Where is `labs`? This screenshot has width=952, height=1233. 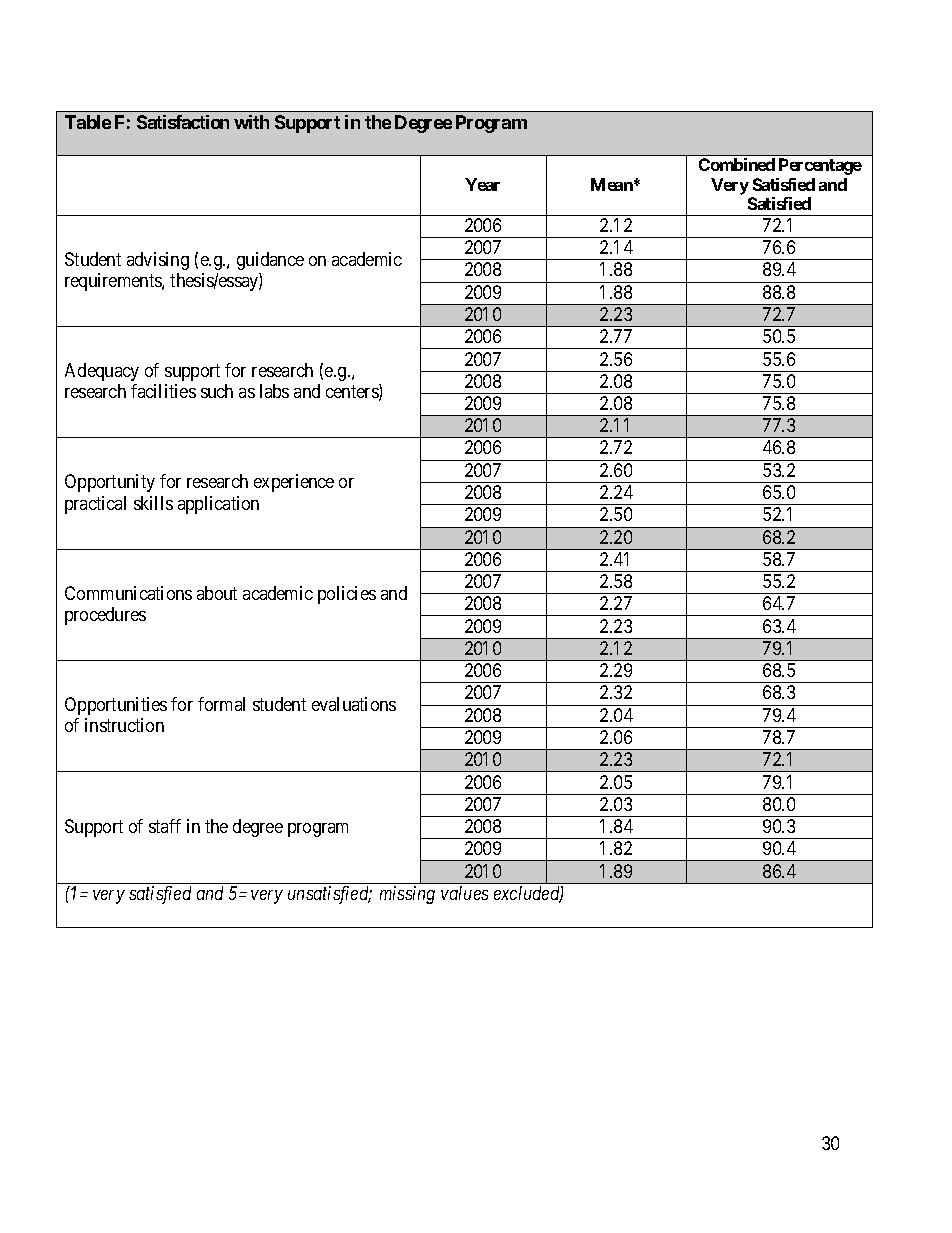
labs is located at coordinates (274, 391).
